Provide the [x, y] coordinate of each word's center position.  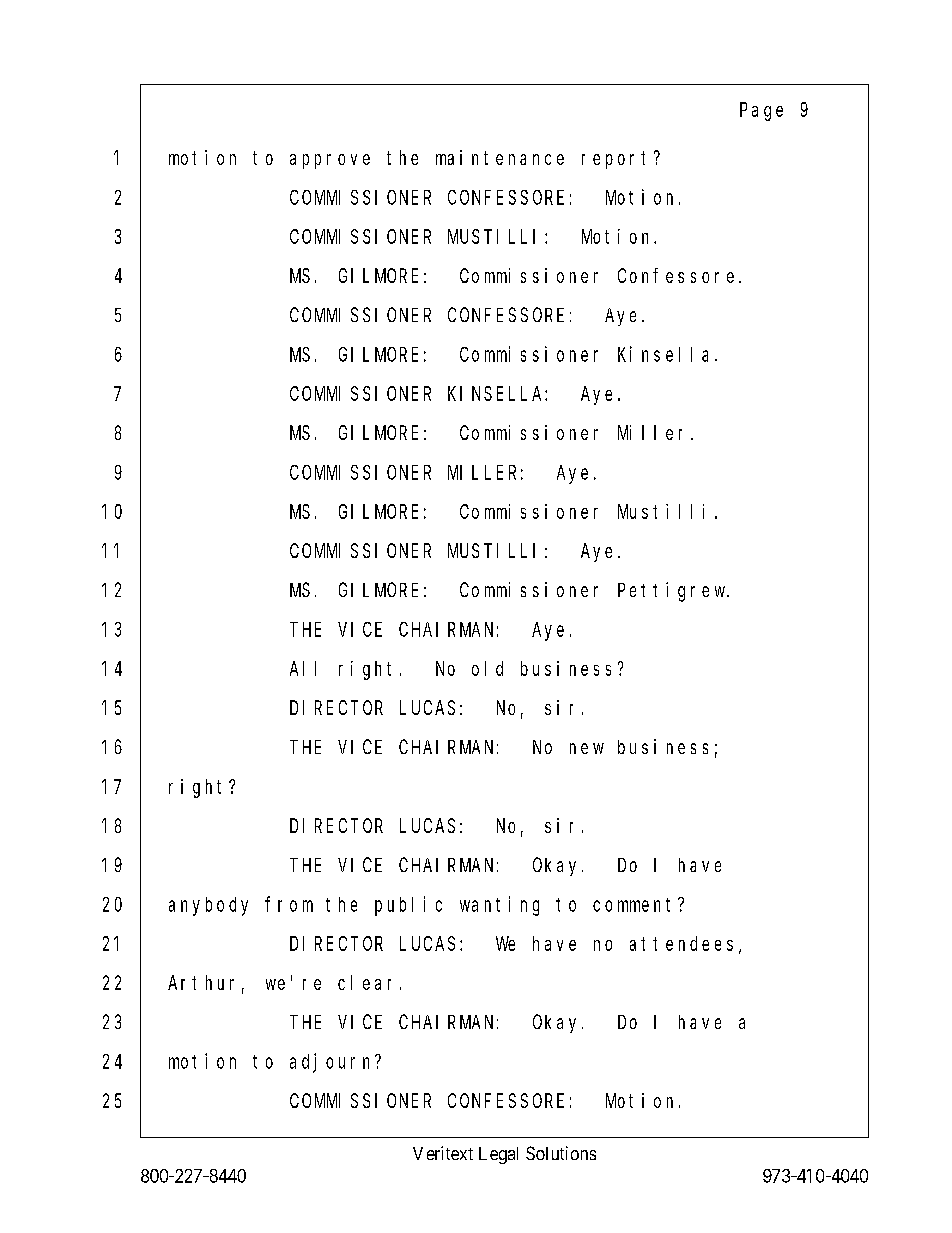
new [587, 748]
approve [330, 161]
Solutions [561, 1153]
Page [761, 112]
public [408, 906]
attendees [681, 943]
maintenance [500, 157]
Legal [498, 1155]
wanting [499, 906]
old [487, 668]
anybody [208, 906]
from [289, 904]
